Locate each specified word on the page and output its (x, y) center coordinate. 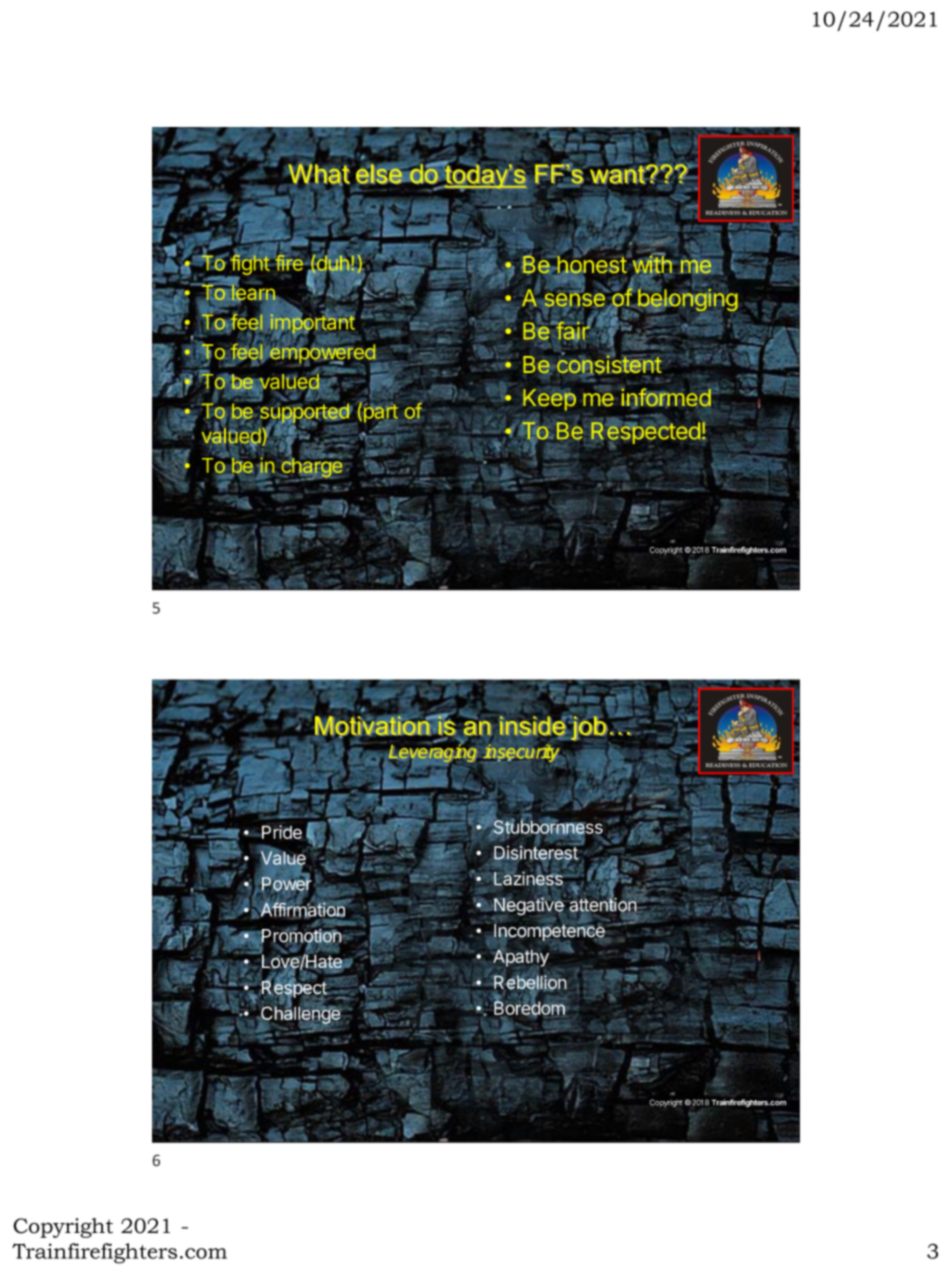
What (319, 174)
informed (666, 398)
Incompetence (549, 931)
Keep (549, 399)
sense (574, 300)
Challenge (300, 1015)
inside (533, 724)
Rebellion (530, 983)
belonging (686, 300)
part (379, 413)
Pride (280, 832)
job (588, 727)
